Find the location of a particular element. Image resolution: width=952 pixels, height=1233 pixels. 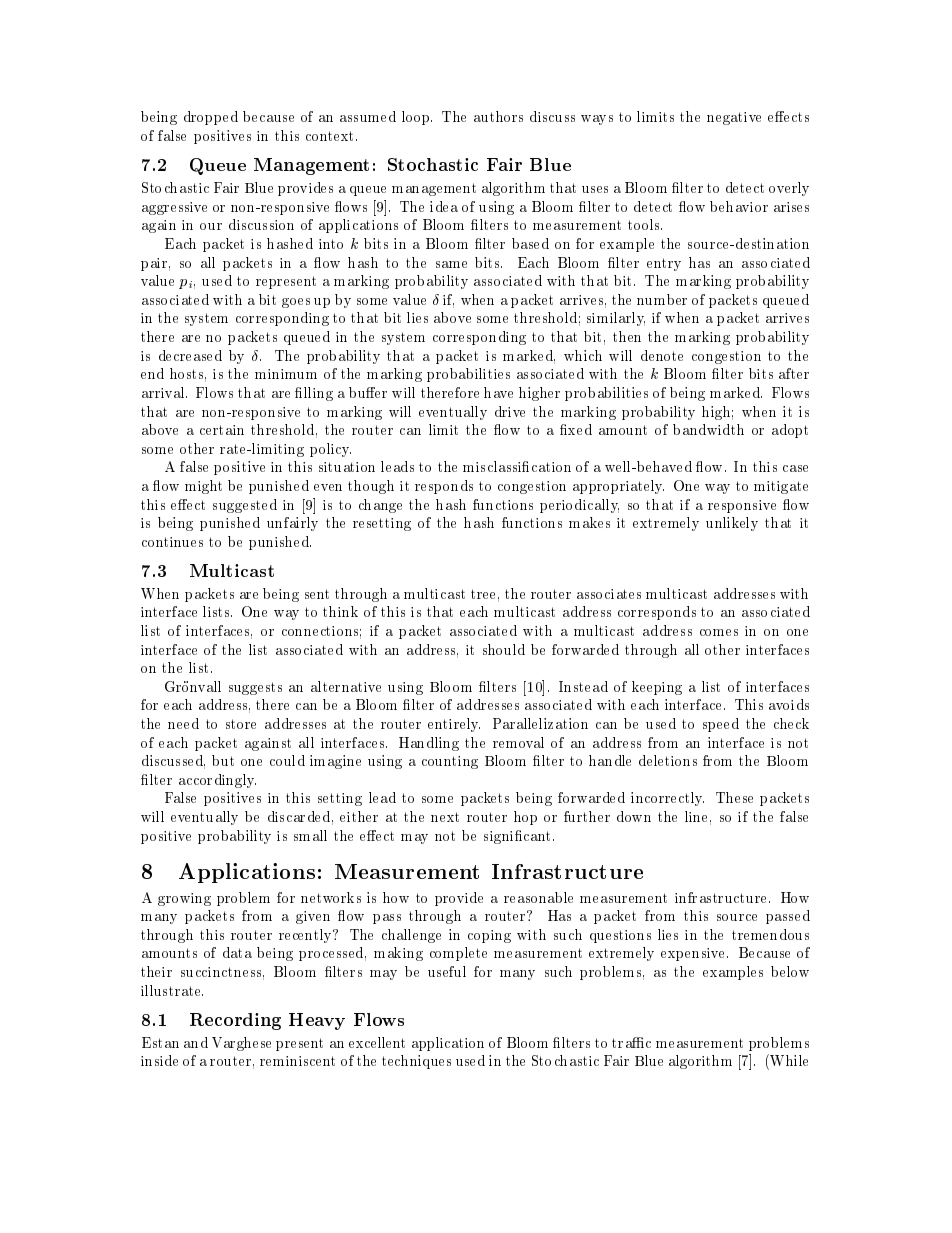

negative is located at coordinates (734, 118).
